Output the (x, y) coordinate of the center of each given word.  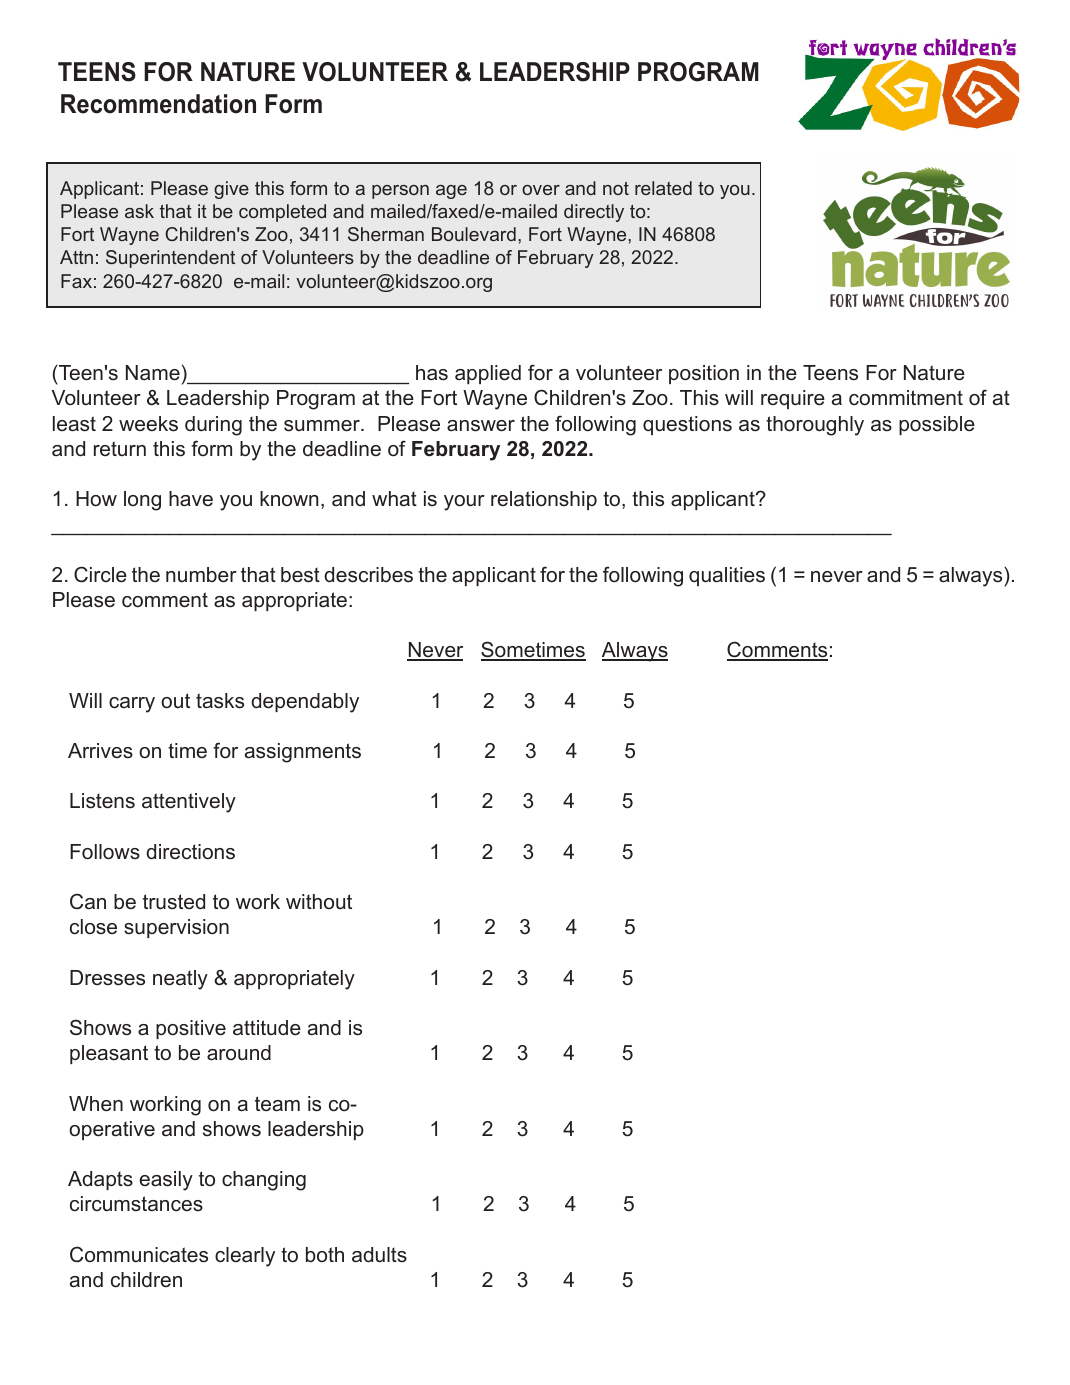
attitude (267, 1028)
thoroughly (815, 426)
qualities (727, 576)
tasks (220, 701)
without (319, 901)
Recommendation (158, 104)
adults (379, 1255)
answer (481, 426)
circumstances (136, 1204)
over (541, 190)
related (663, 188)
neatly (180, 980)
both (325, 1255)
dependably (305, 703)
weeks (148, 424)
